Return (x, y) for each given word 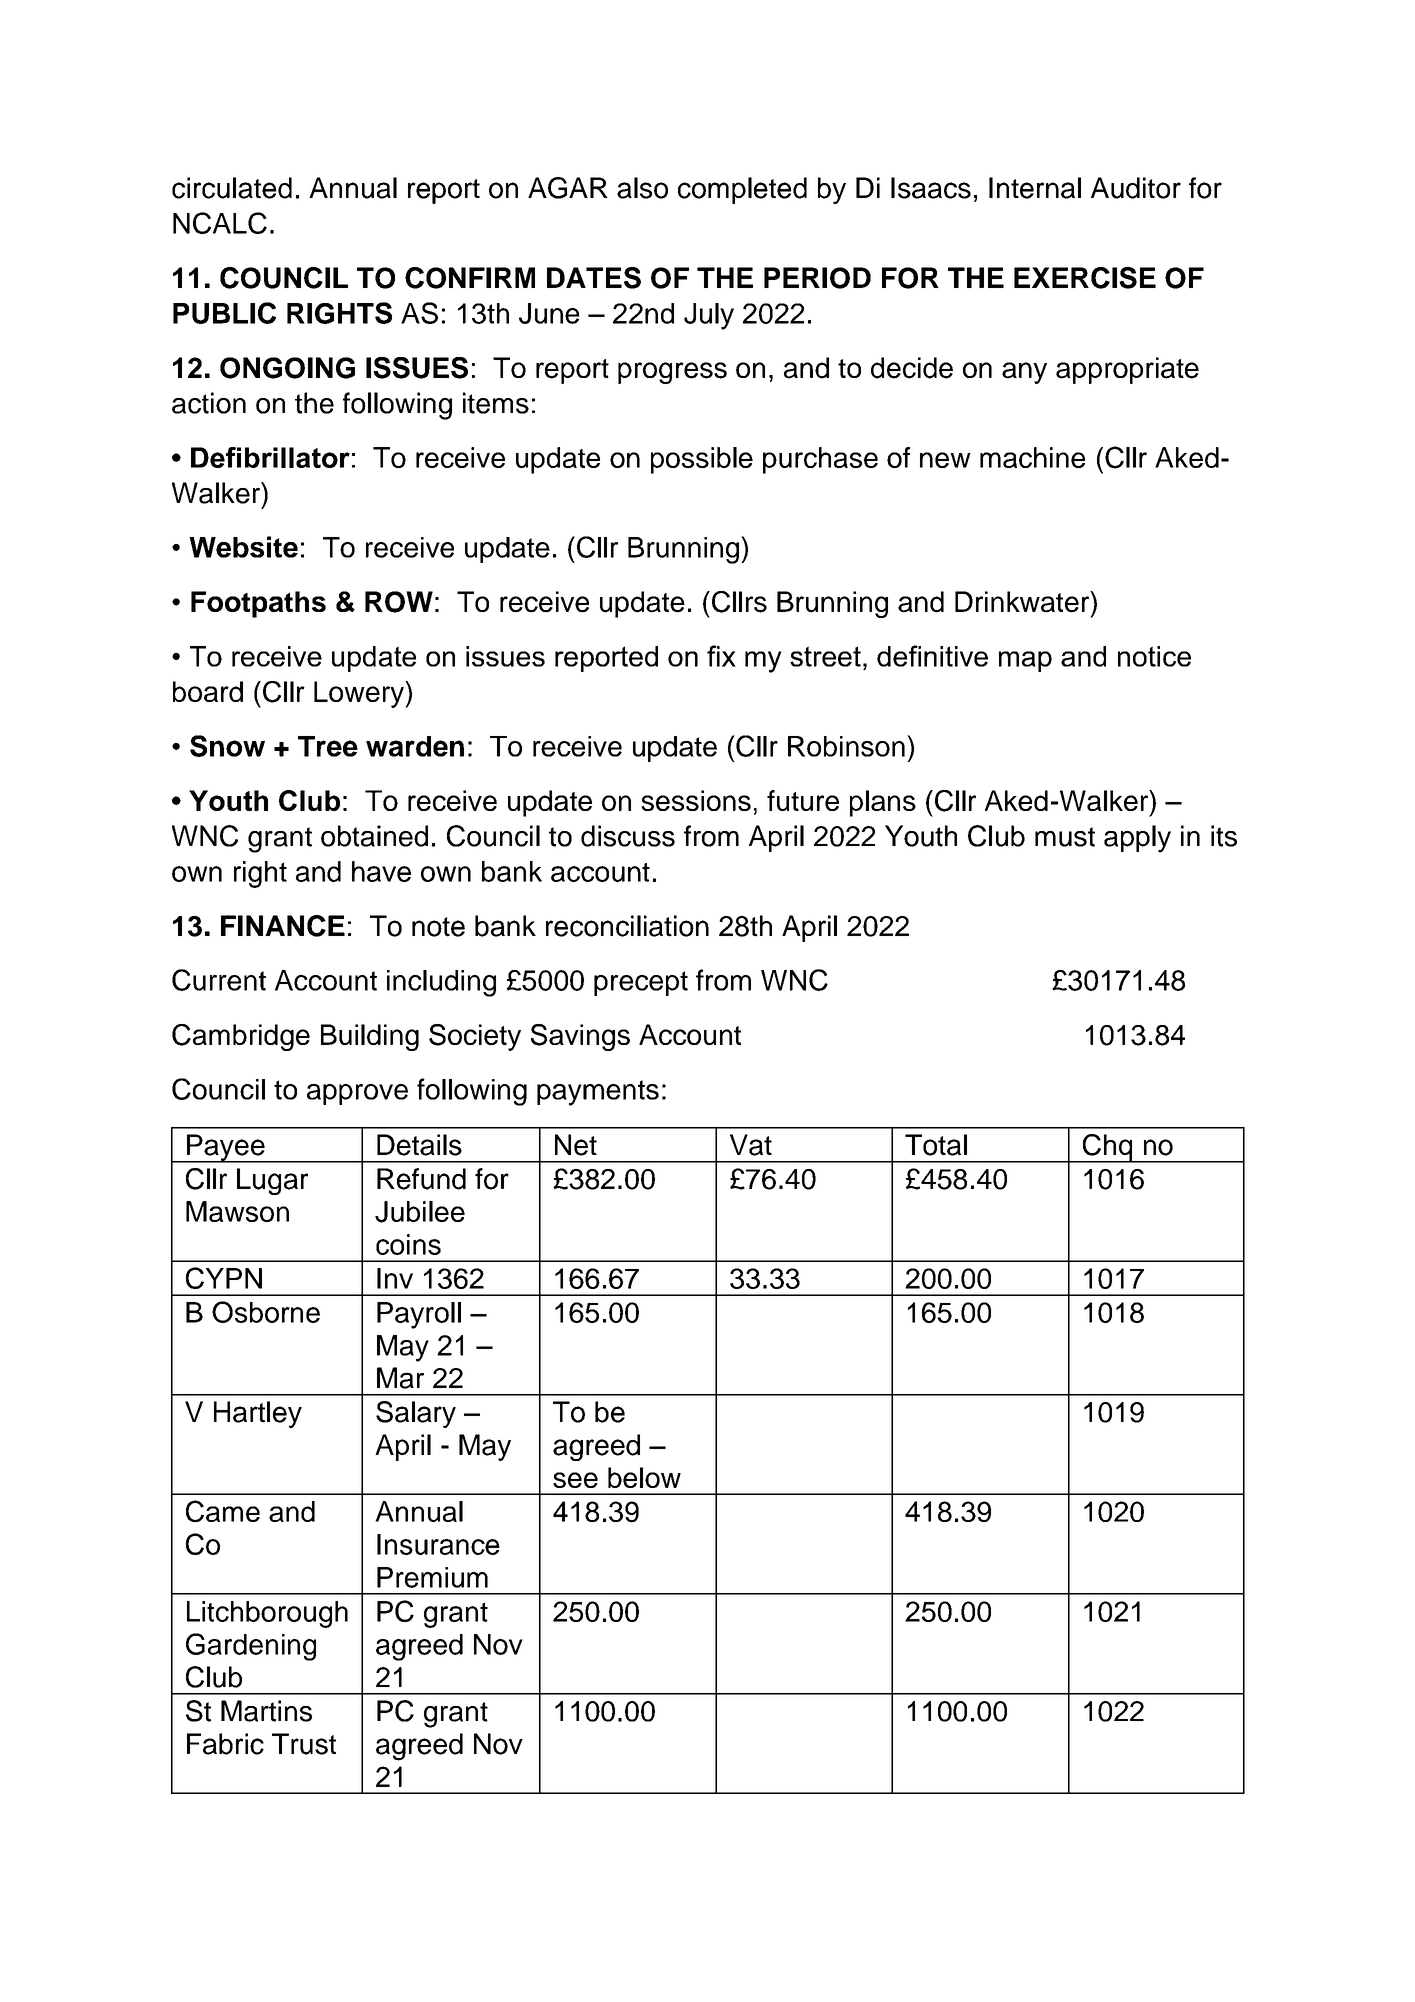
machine (1032, 457)
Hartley (258, 1414)
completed (742, 190)
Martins (266, 1711)
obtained (374, 836)
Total (936, 1145)
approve (357, 1094)
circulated (232, 188)
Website (243, 547)
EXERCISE (1085, 278)
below (644, 1477)
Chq (1107, 1148)
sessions (696, 800)
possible (702, 460)
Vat (751, 1145)
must (1065, 837)
